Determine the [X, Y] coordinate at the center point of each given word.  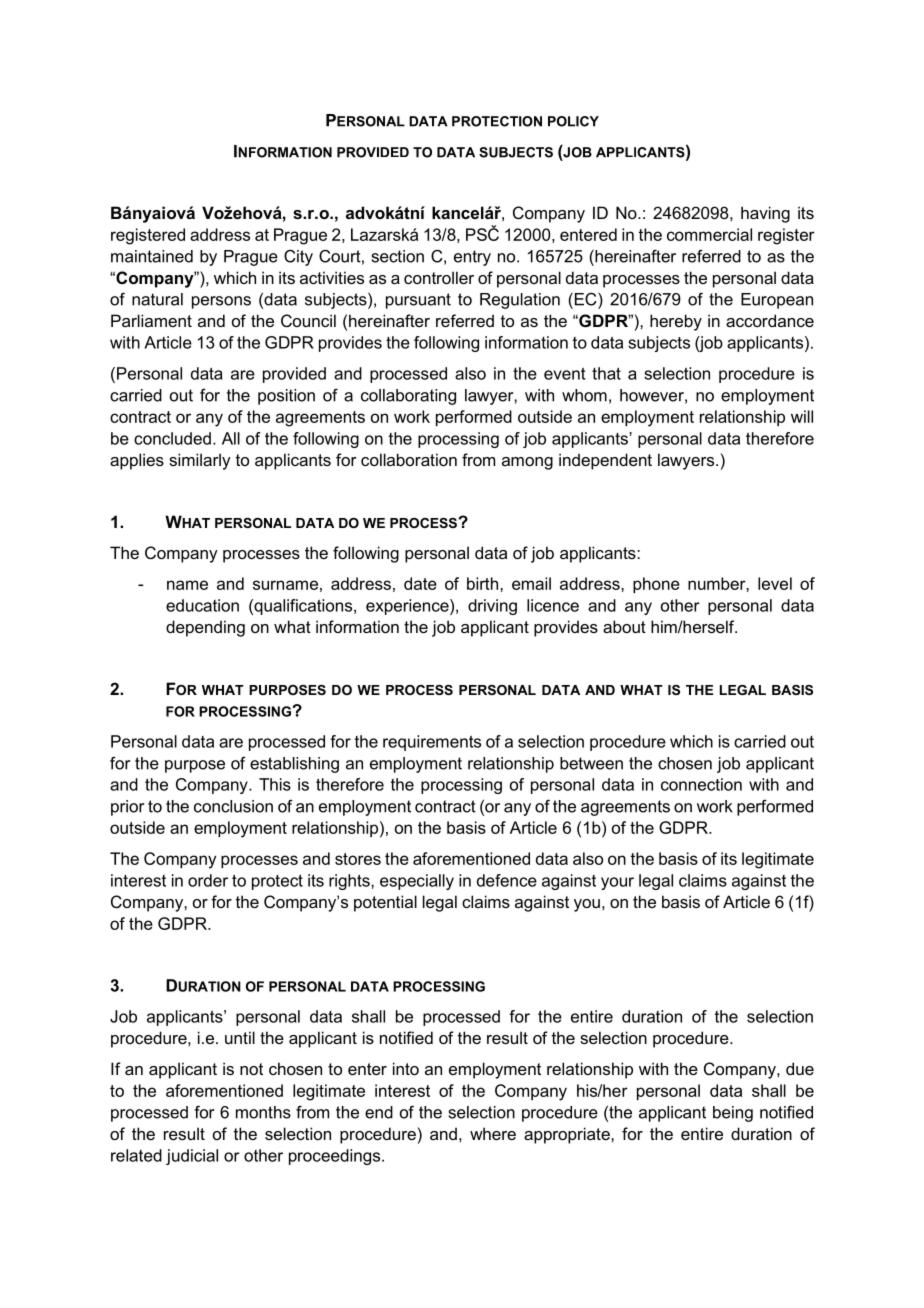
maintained [152, 256]
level [775, 583]
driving [492, 607]
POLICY [573, 121]
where [493, 1133]
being [733, 1114]
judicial [192, 1157]
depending [205, 628]
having [765, 214]
